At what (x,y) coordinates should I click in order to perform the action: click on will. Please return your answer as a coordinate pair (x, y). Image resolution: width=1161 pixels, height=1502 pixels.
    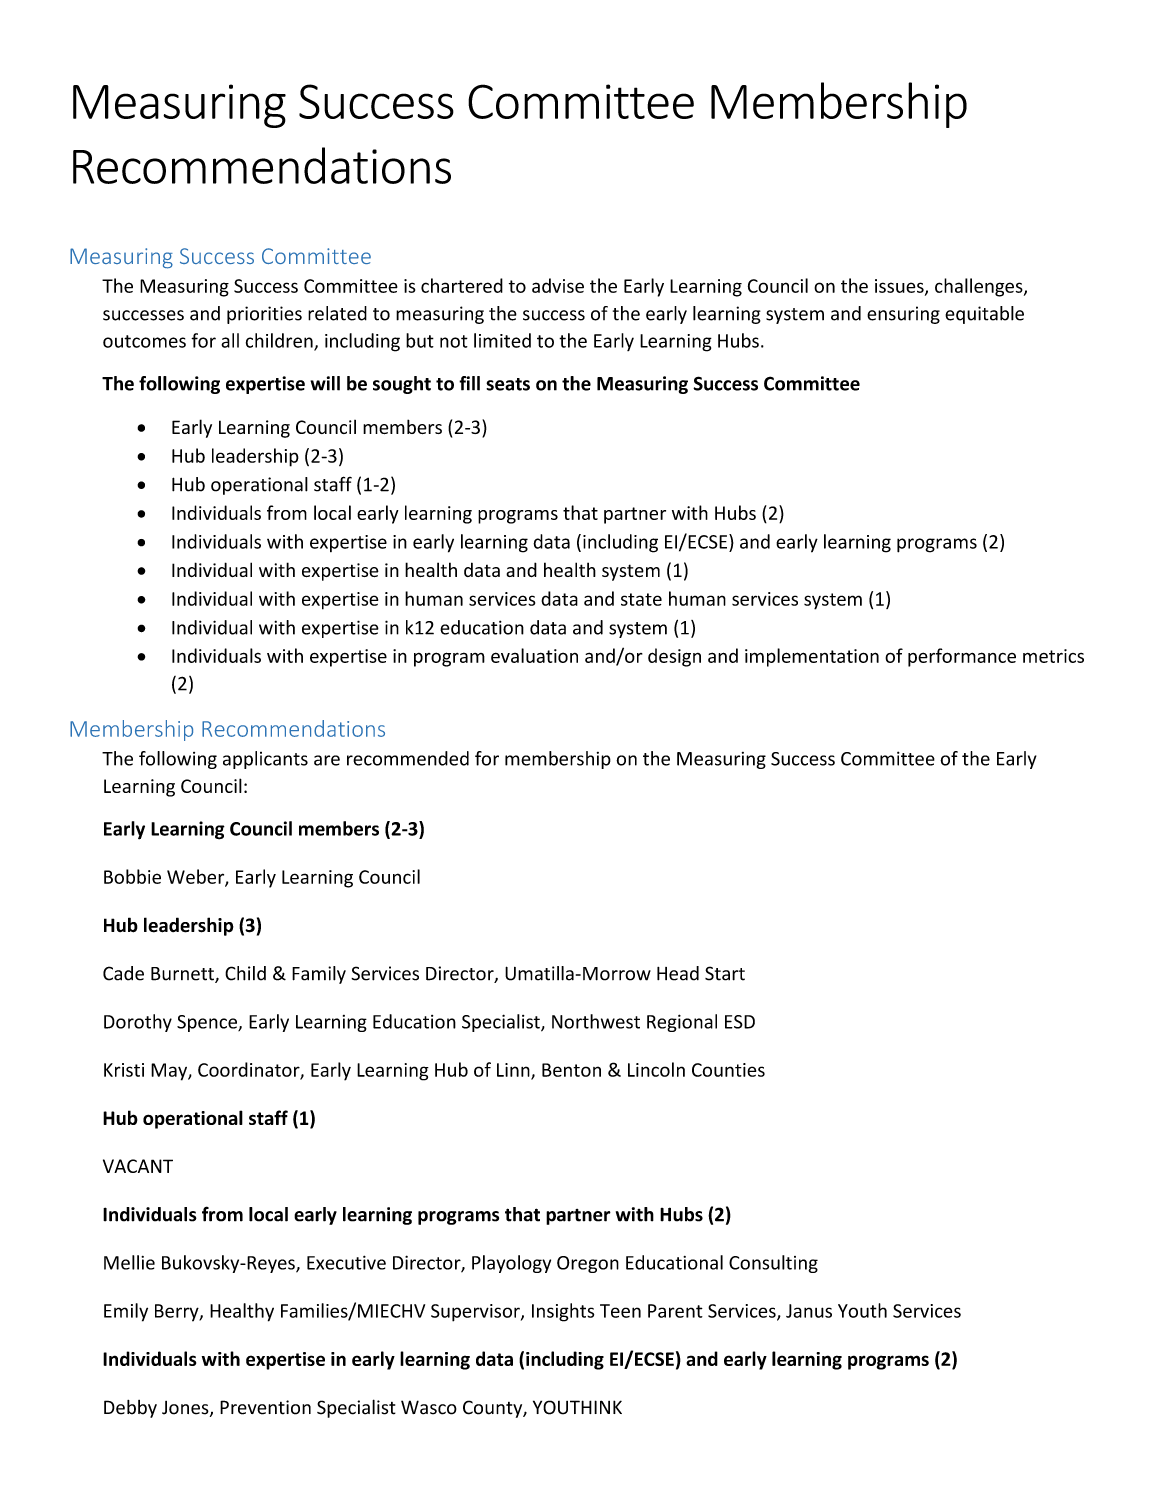
    Looking at the image, I should click on (325, 383).
